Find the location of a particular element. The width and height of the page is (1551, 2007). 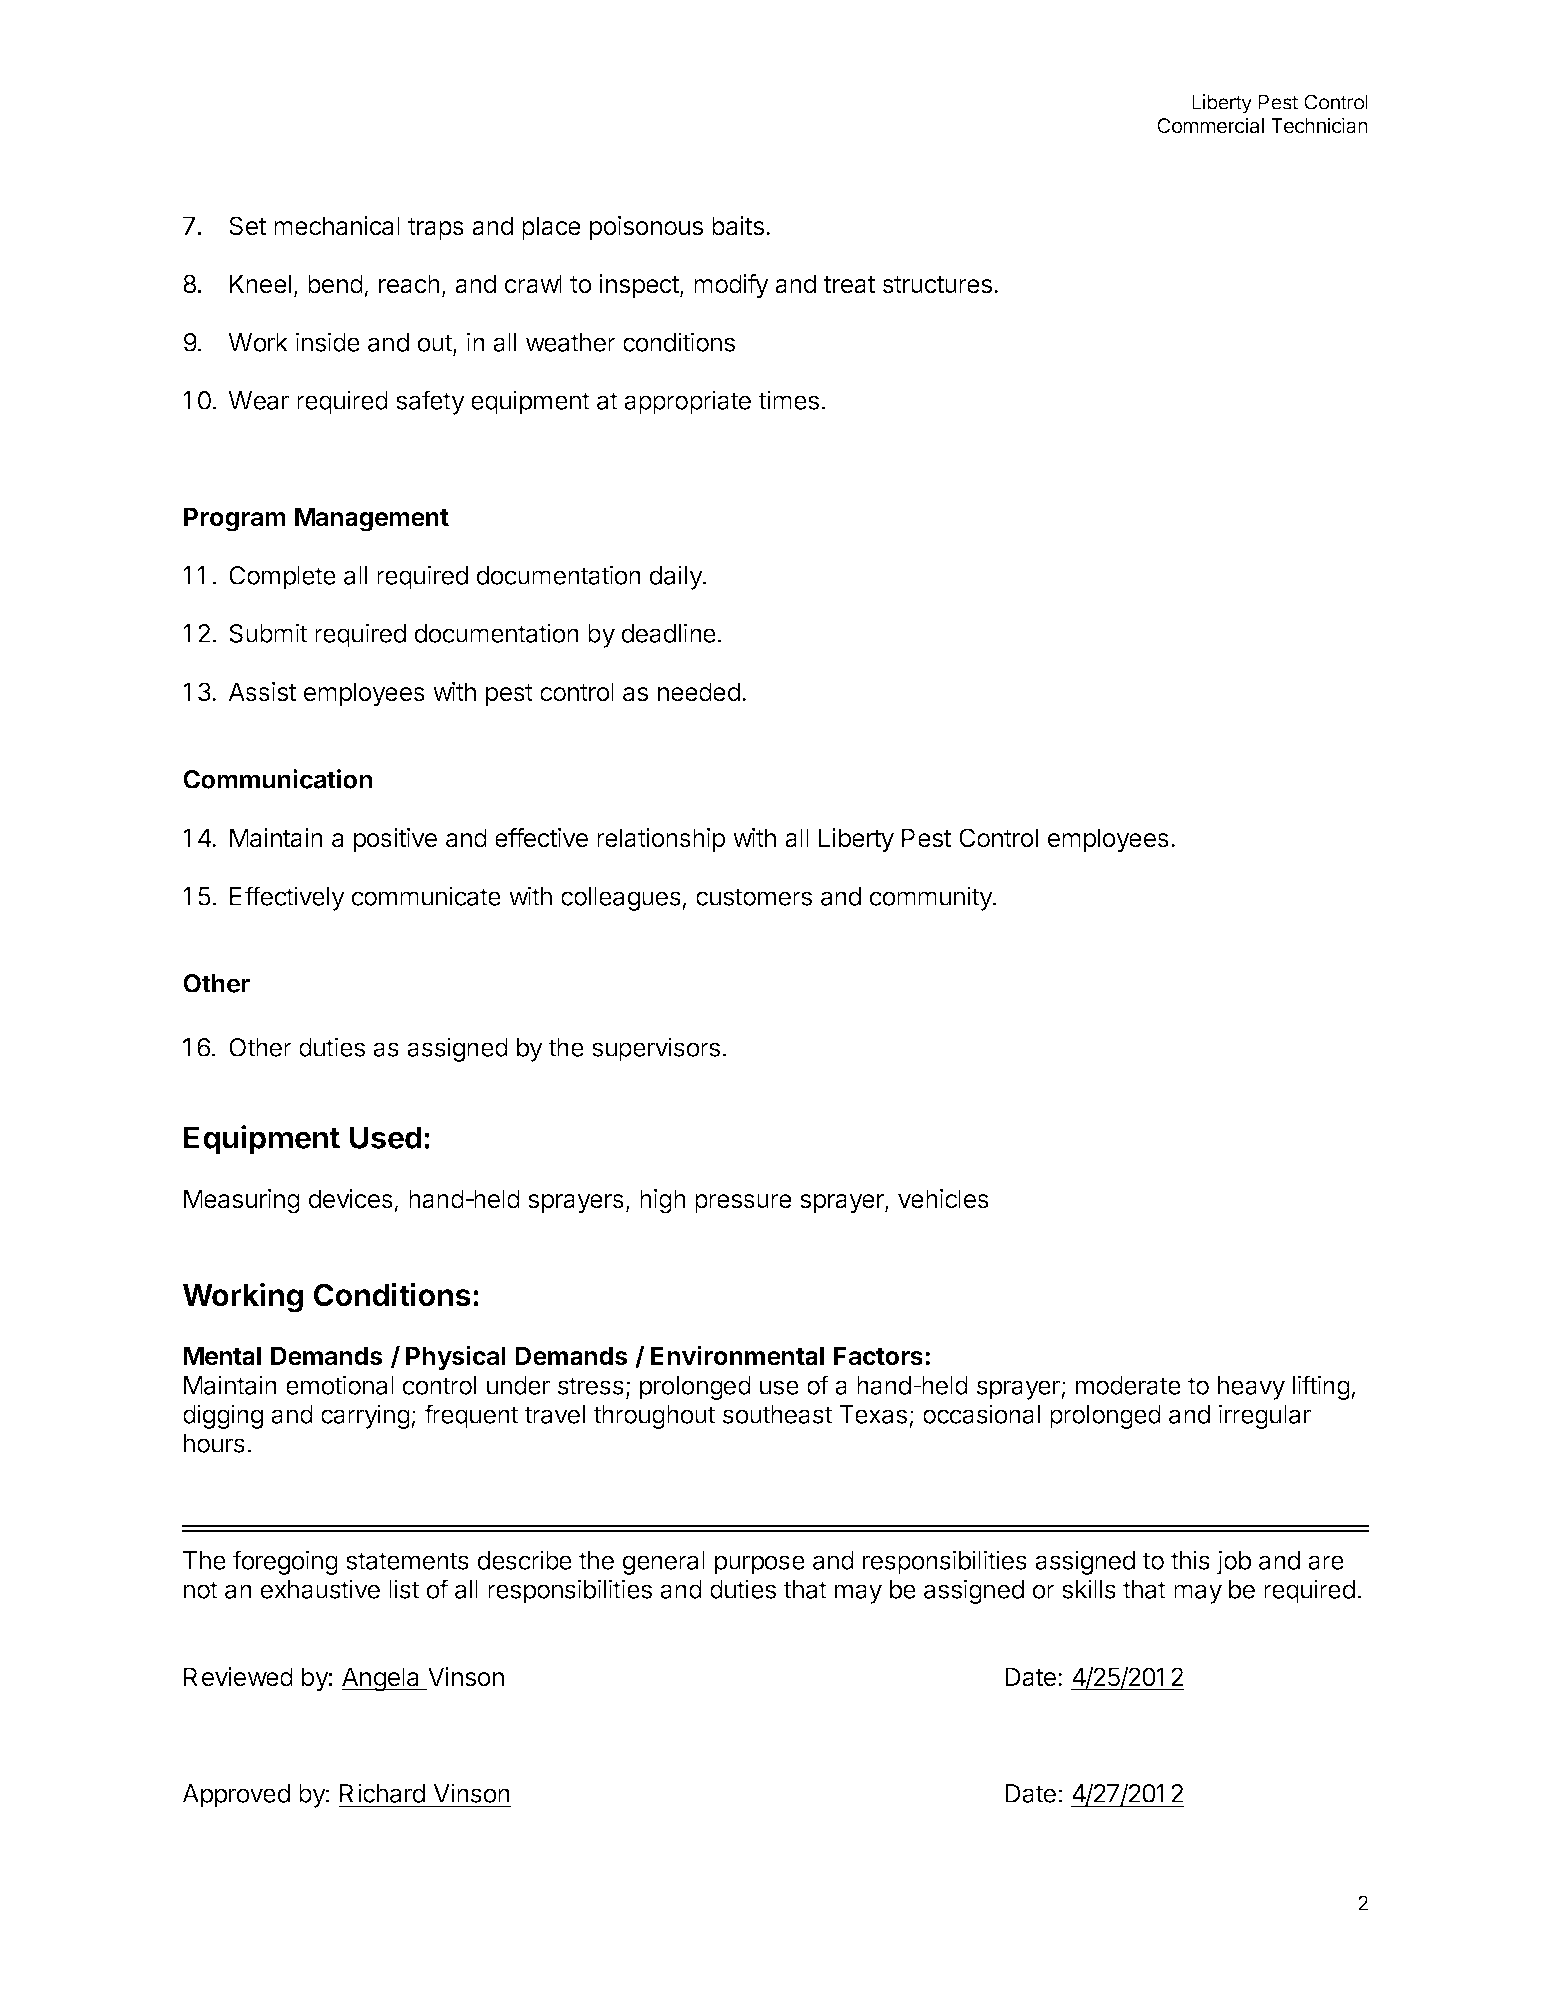

customers is located at coordinates (754, 897).
